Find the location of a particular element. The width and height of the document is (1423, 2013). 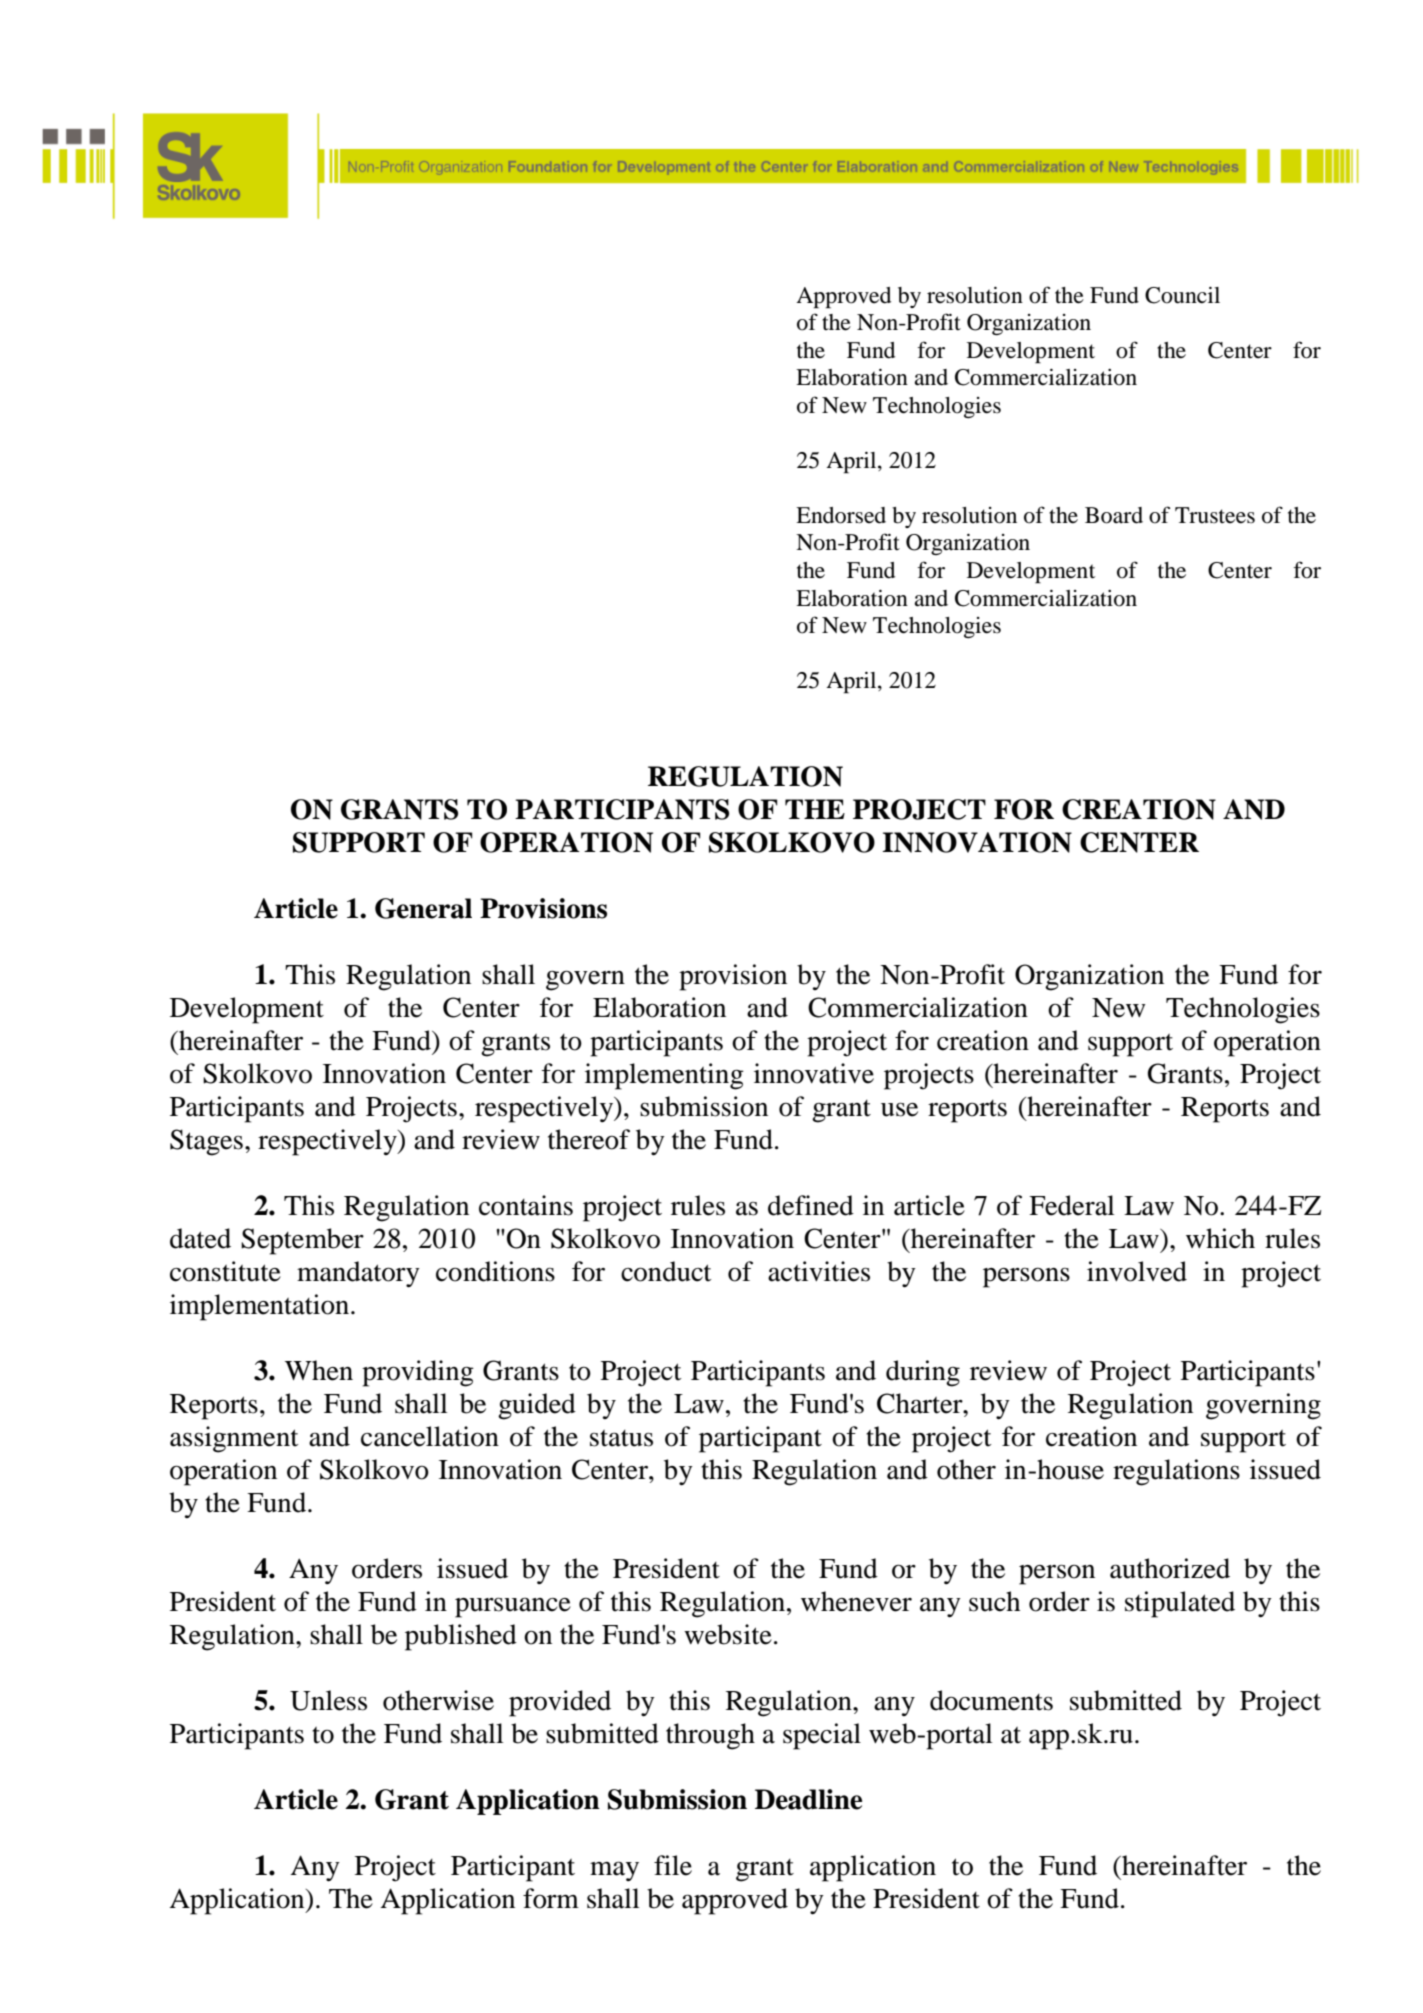

file is located at coordinates (673, 1865).
